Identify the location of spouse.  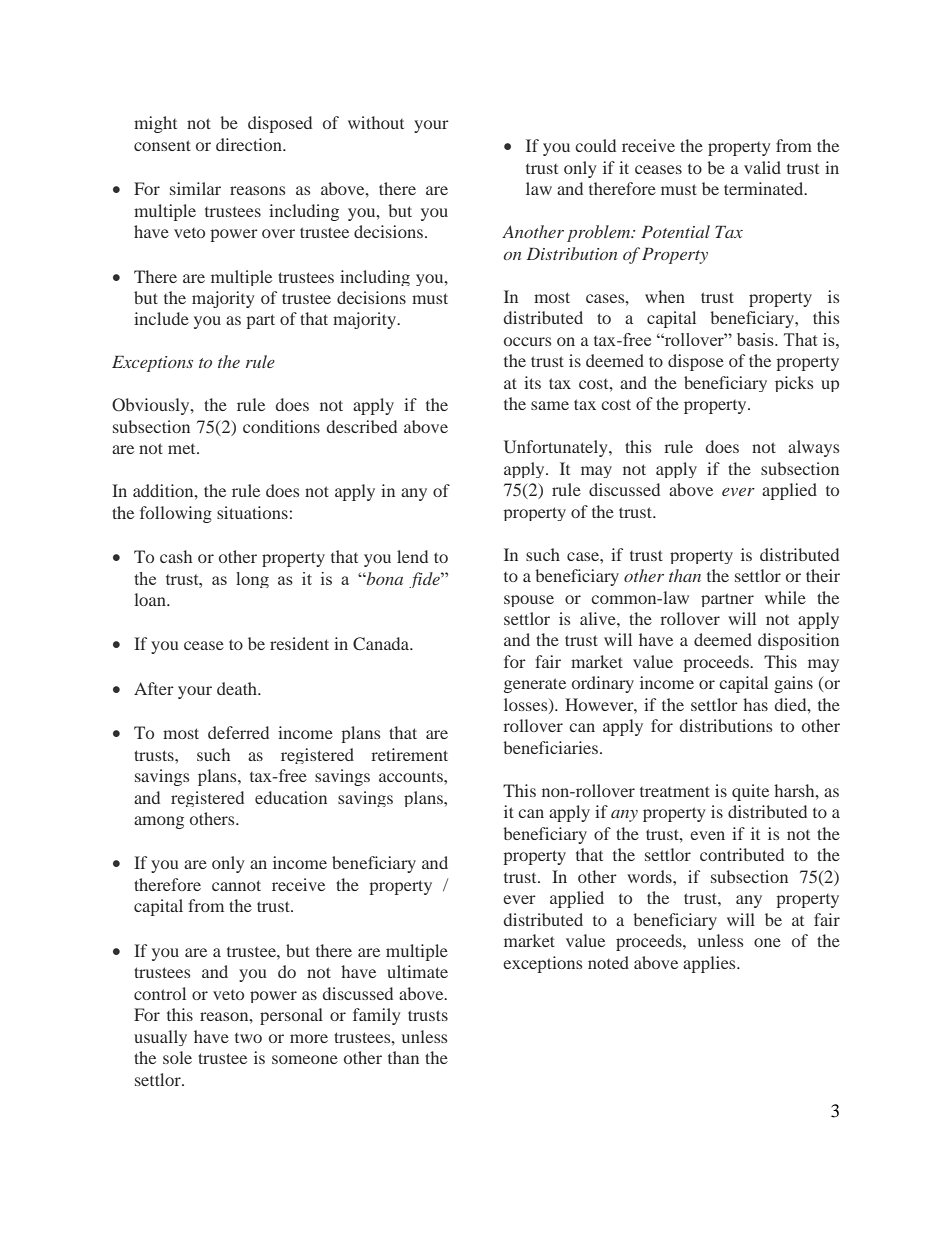
(529, 601).
